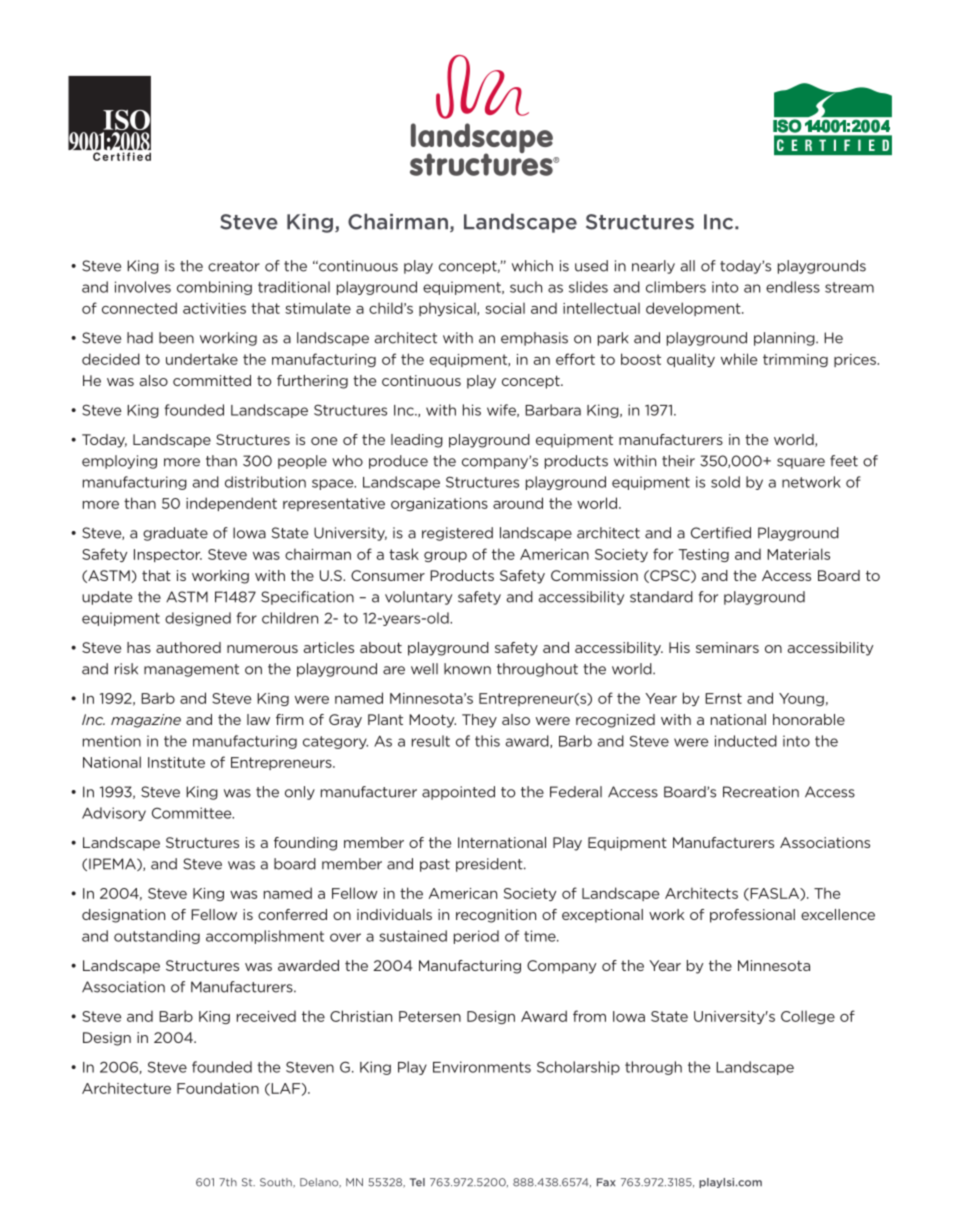 Image resolution: width=958 pixels, height=1232 pixels. What do you see at coordinates (606, 1182) in the screenshot?
I see `Fax` at bounding box center [606, 1182].
